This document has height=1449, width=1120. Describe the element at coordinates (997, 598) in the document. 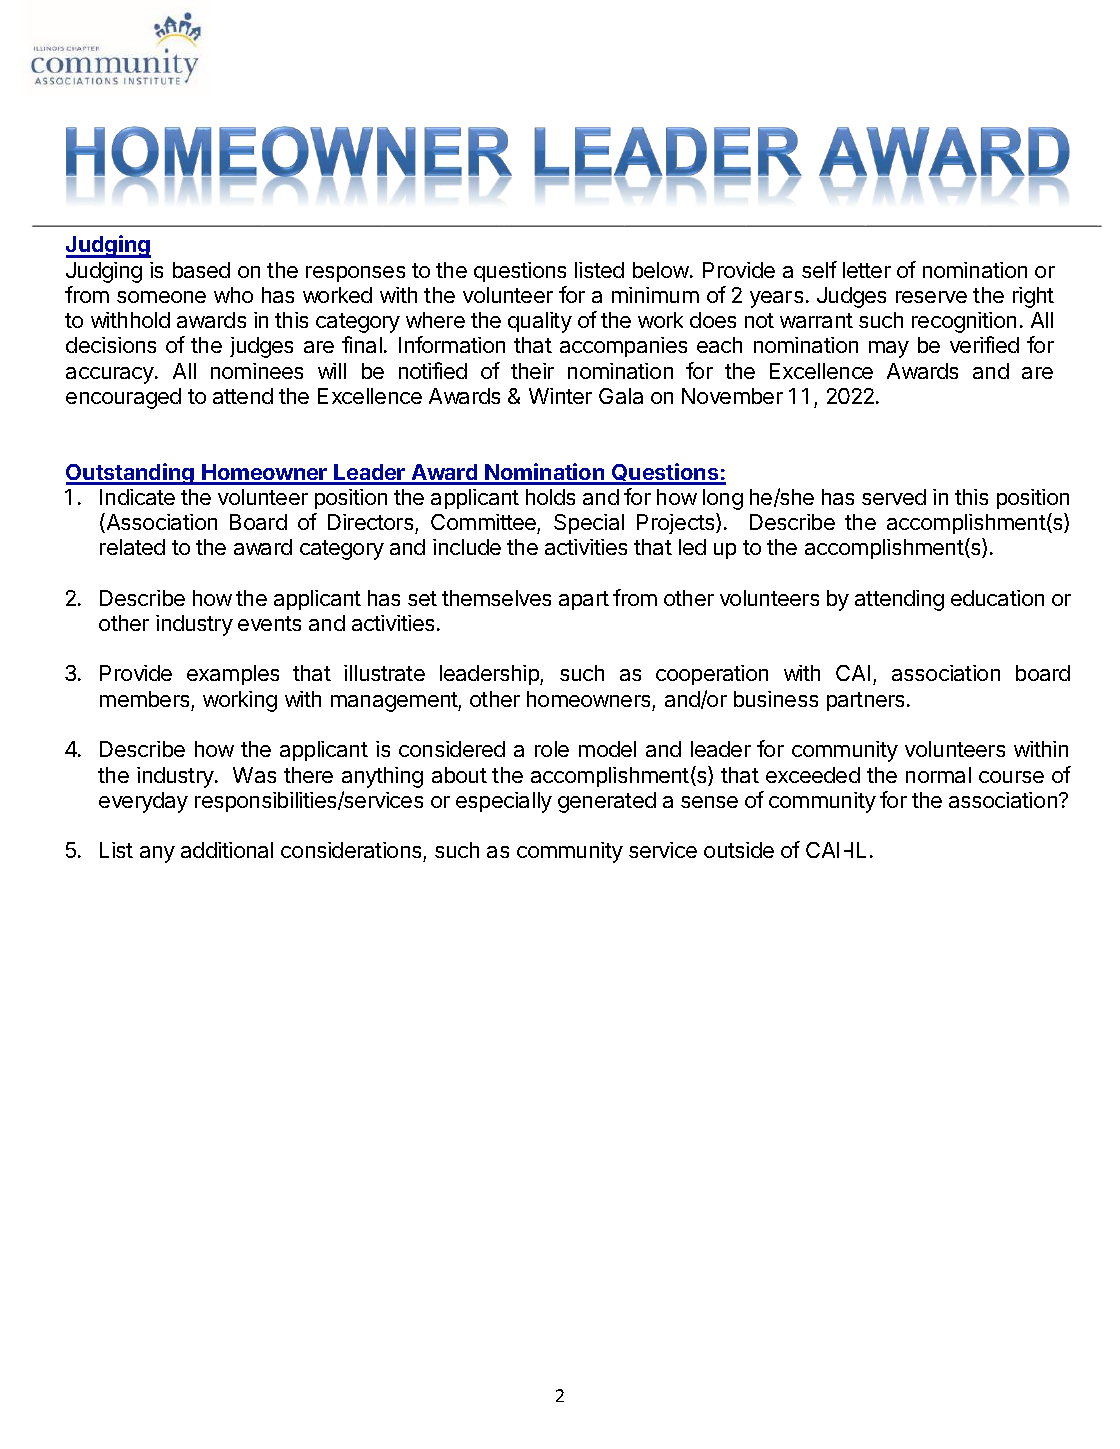

I see `education` at that location.
